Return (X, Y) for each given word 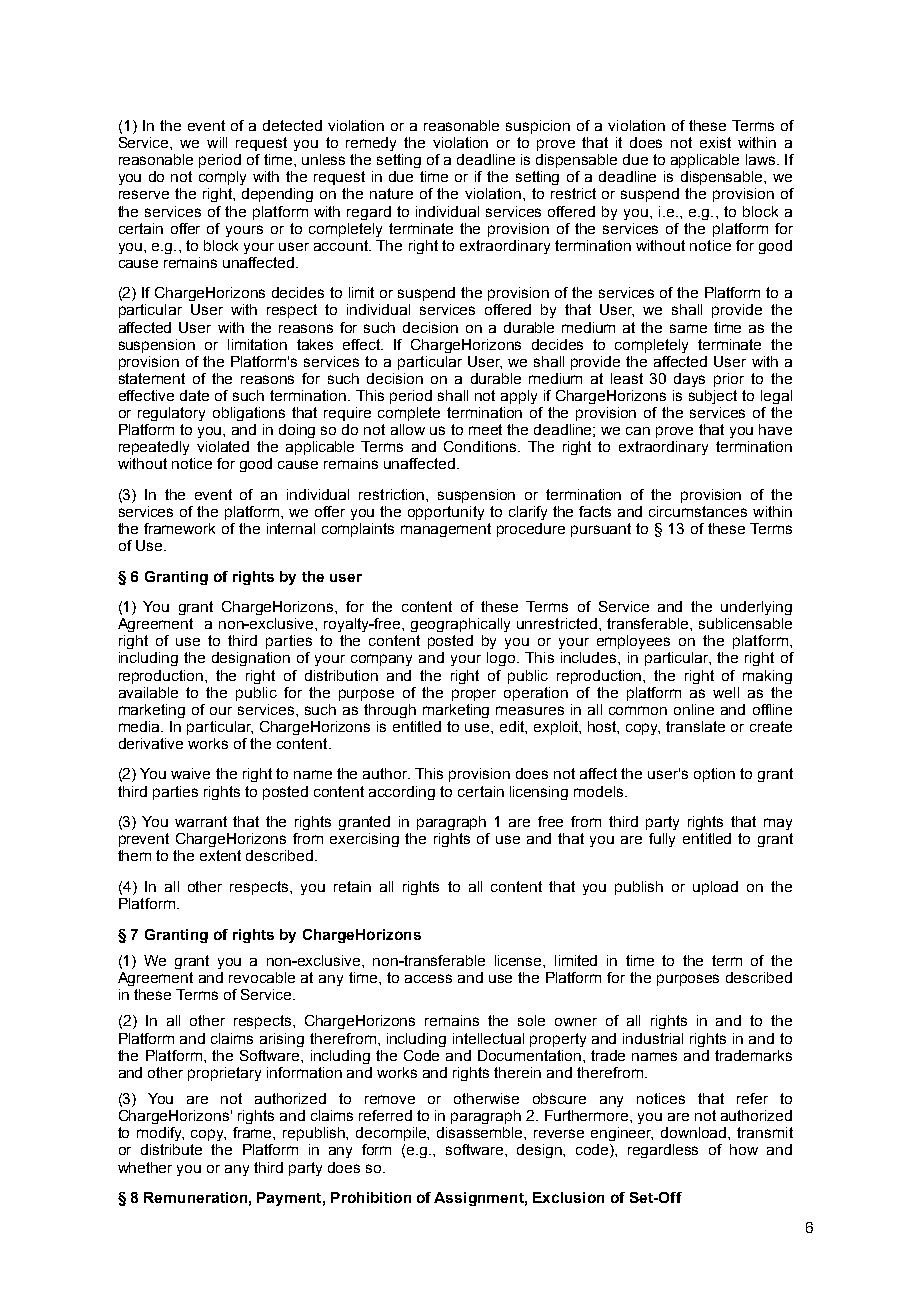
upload (715, 888)
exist (715, 142)
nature (391, 193)
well (726, 692)
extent (220, 855)
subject (713, 397)
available (148, 692)
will (217, 142)
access (428, 978)
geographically (460, 625)
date (194, 395)
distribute (171, 1149)
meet (485, 429)
